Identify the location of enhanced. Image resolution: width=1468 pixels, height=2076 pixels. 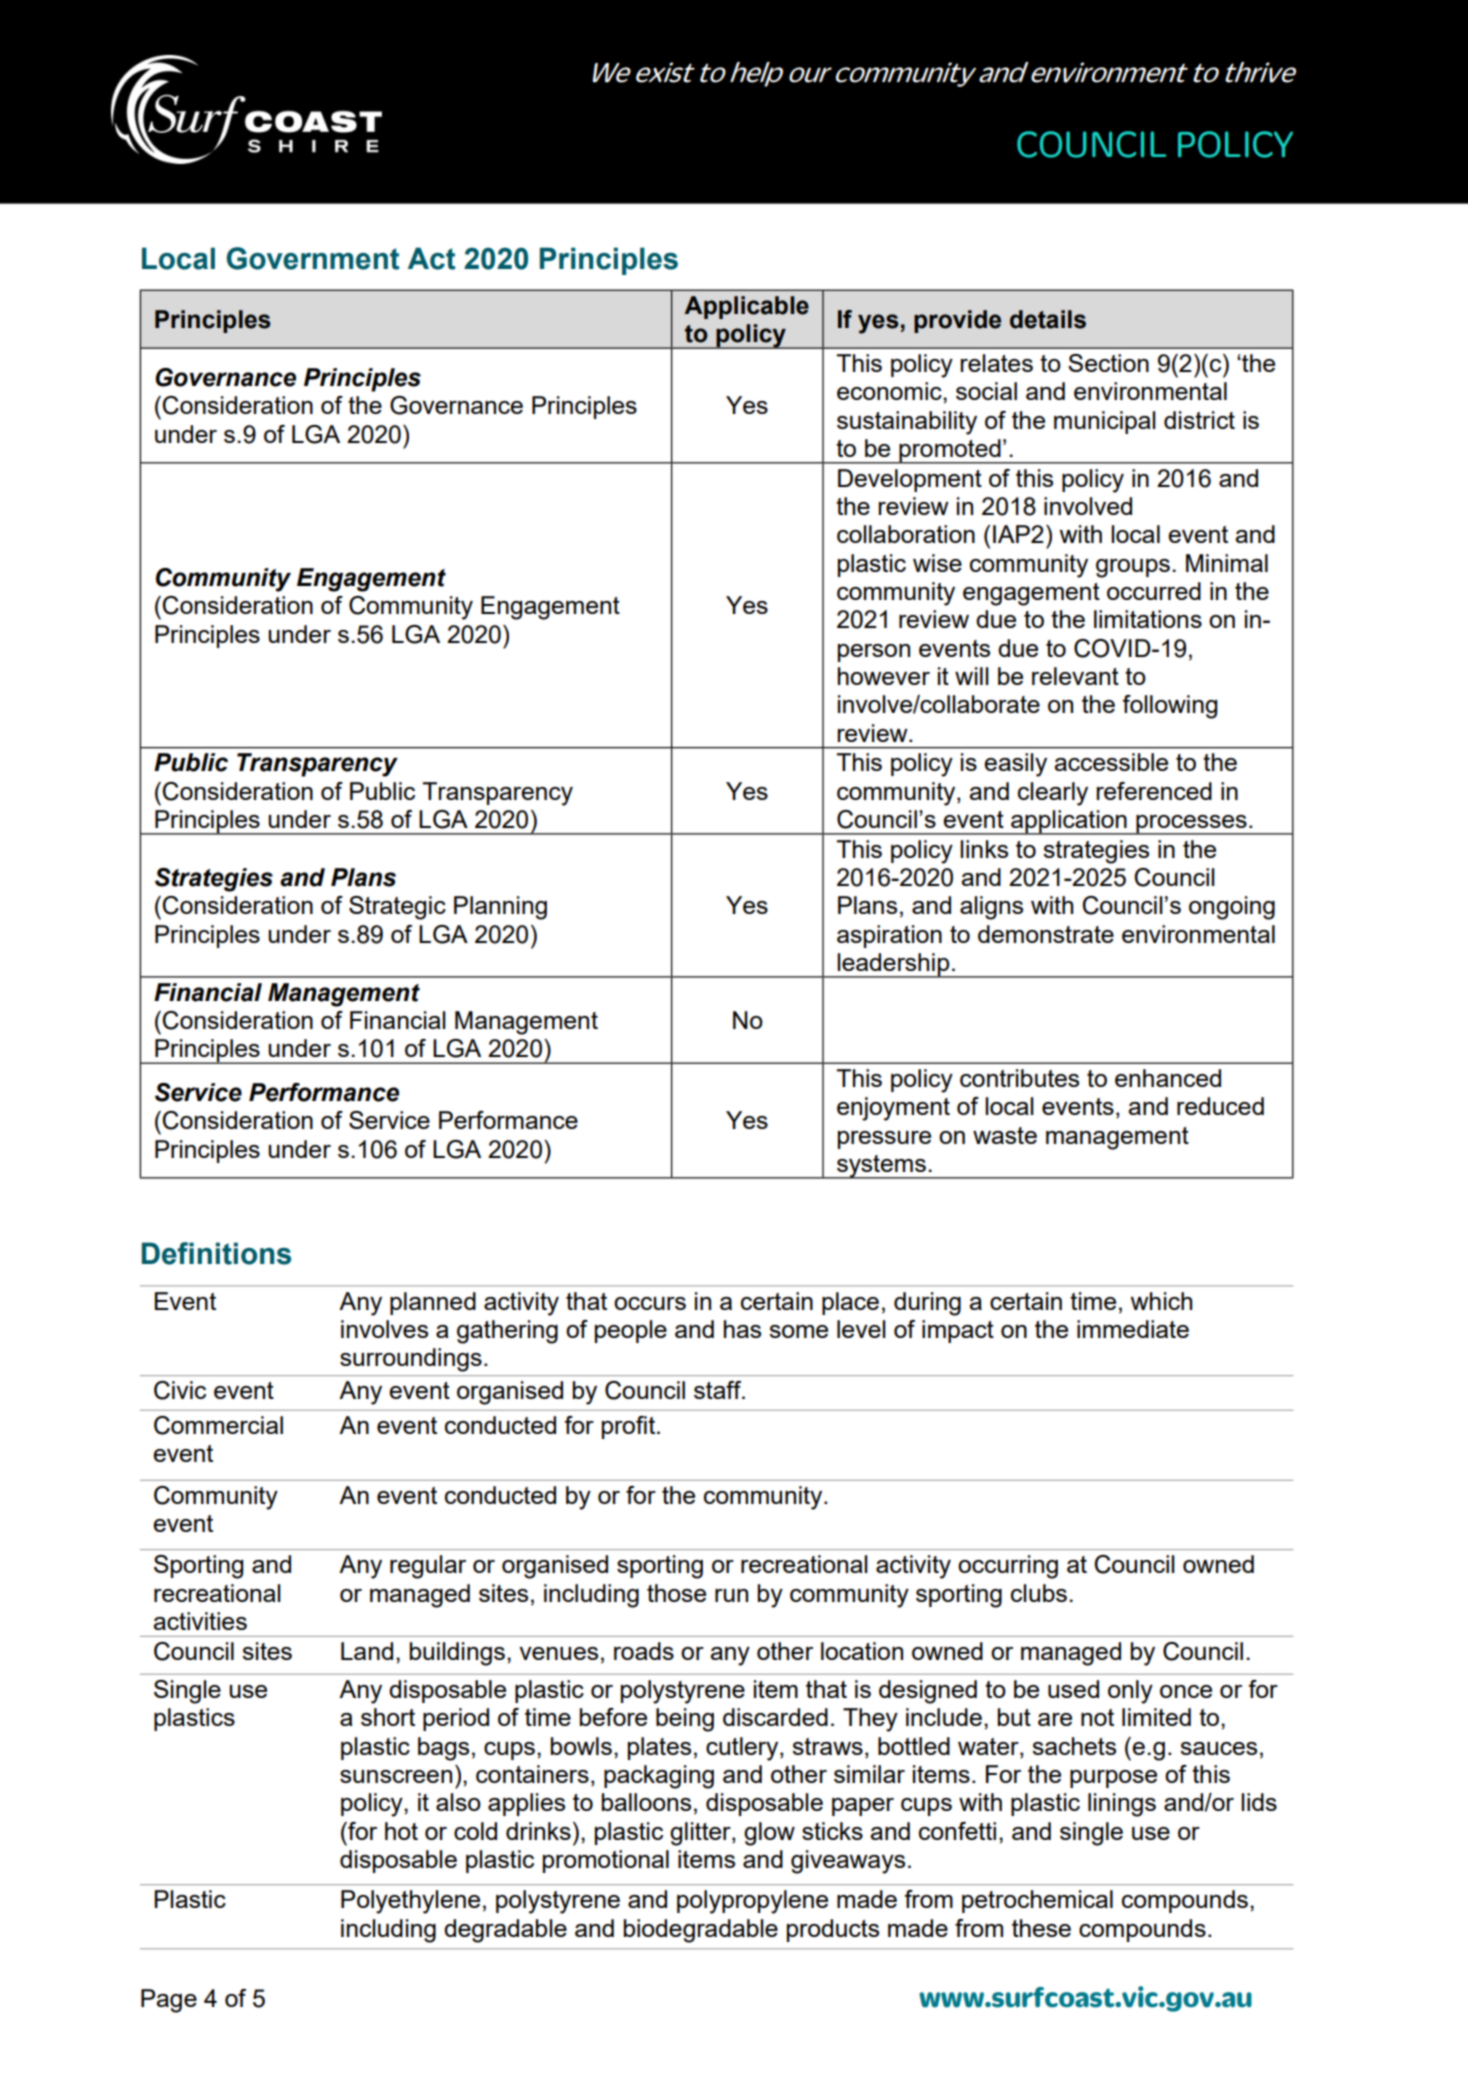
(1168, 1078).
